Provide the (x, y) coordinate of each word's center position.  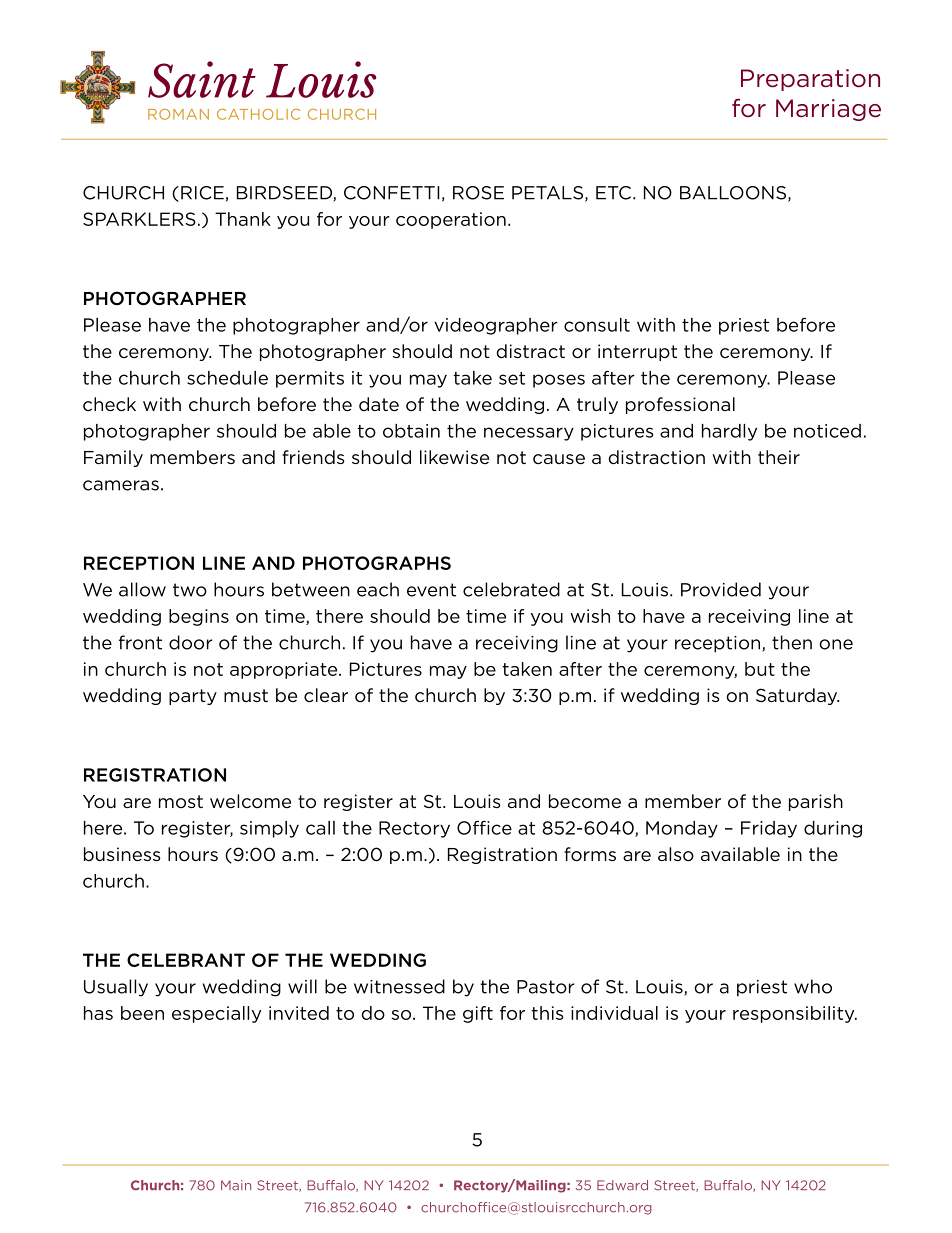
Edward (622, 1185)
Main (236, 1185)
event (431, 590)
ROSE (478, 193)
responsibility (795, 1014)
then (792, 642)
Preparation (810, 80)
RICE (202, 193)
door (191, 642)
